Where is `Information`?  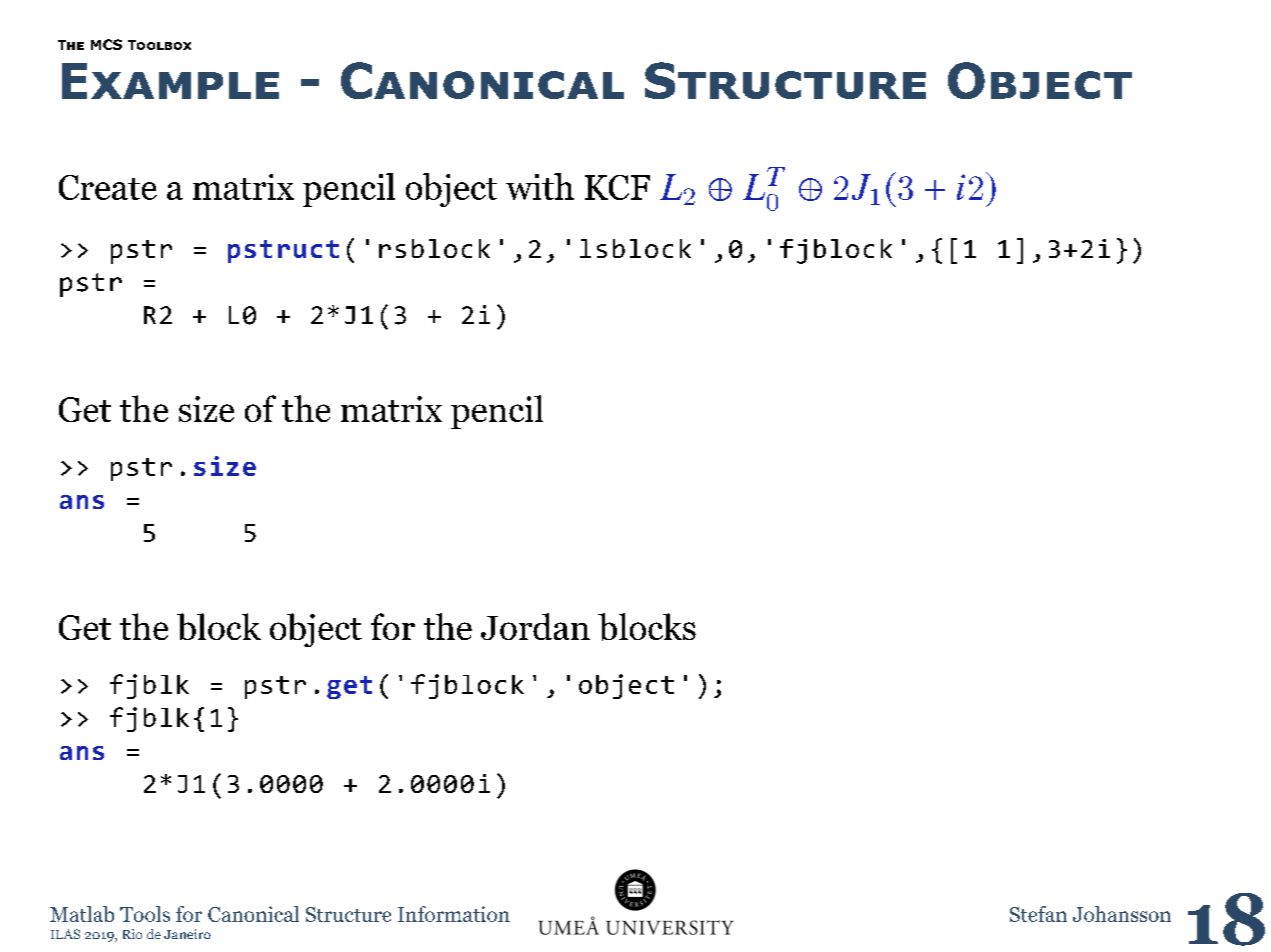 Information is located at coordinates (454, 914).
